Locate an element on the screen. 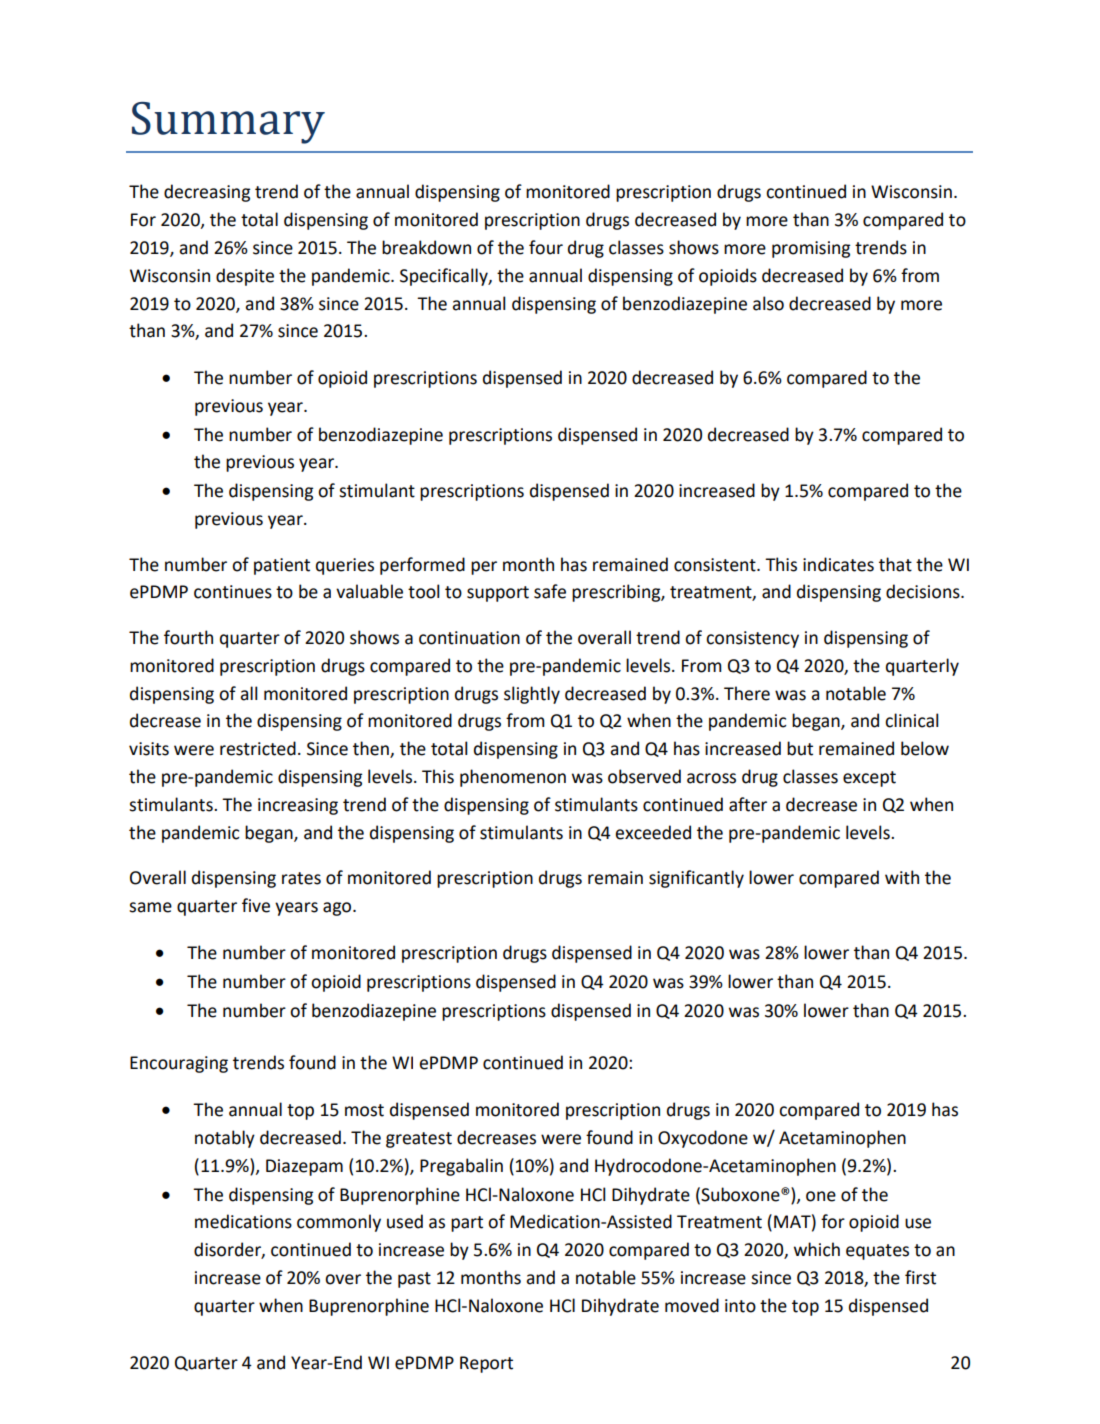 The width and height of the screenshot is (1100, 1424). continues is located at coordinates (233, 592).
